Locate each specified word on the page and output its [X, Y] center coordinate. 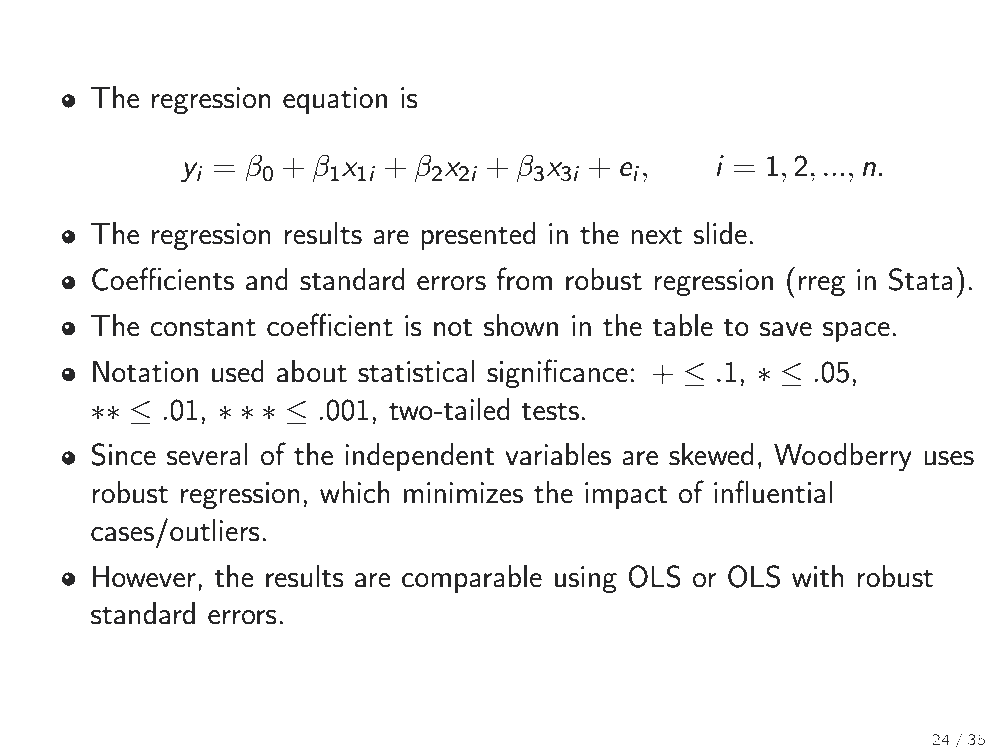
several [207, 454]
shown [521, 325]
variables [558, 454]
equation [335, 100]
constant [203, 327]
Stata [921, 279]
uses [949, 458]
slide [720, 233]
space [856, 332]
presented [478, 236]
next [656, 235]
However [144, 577]
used [238, 371]
